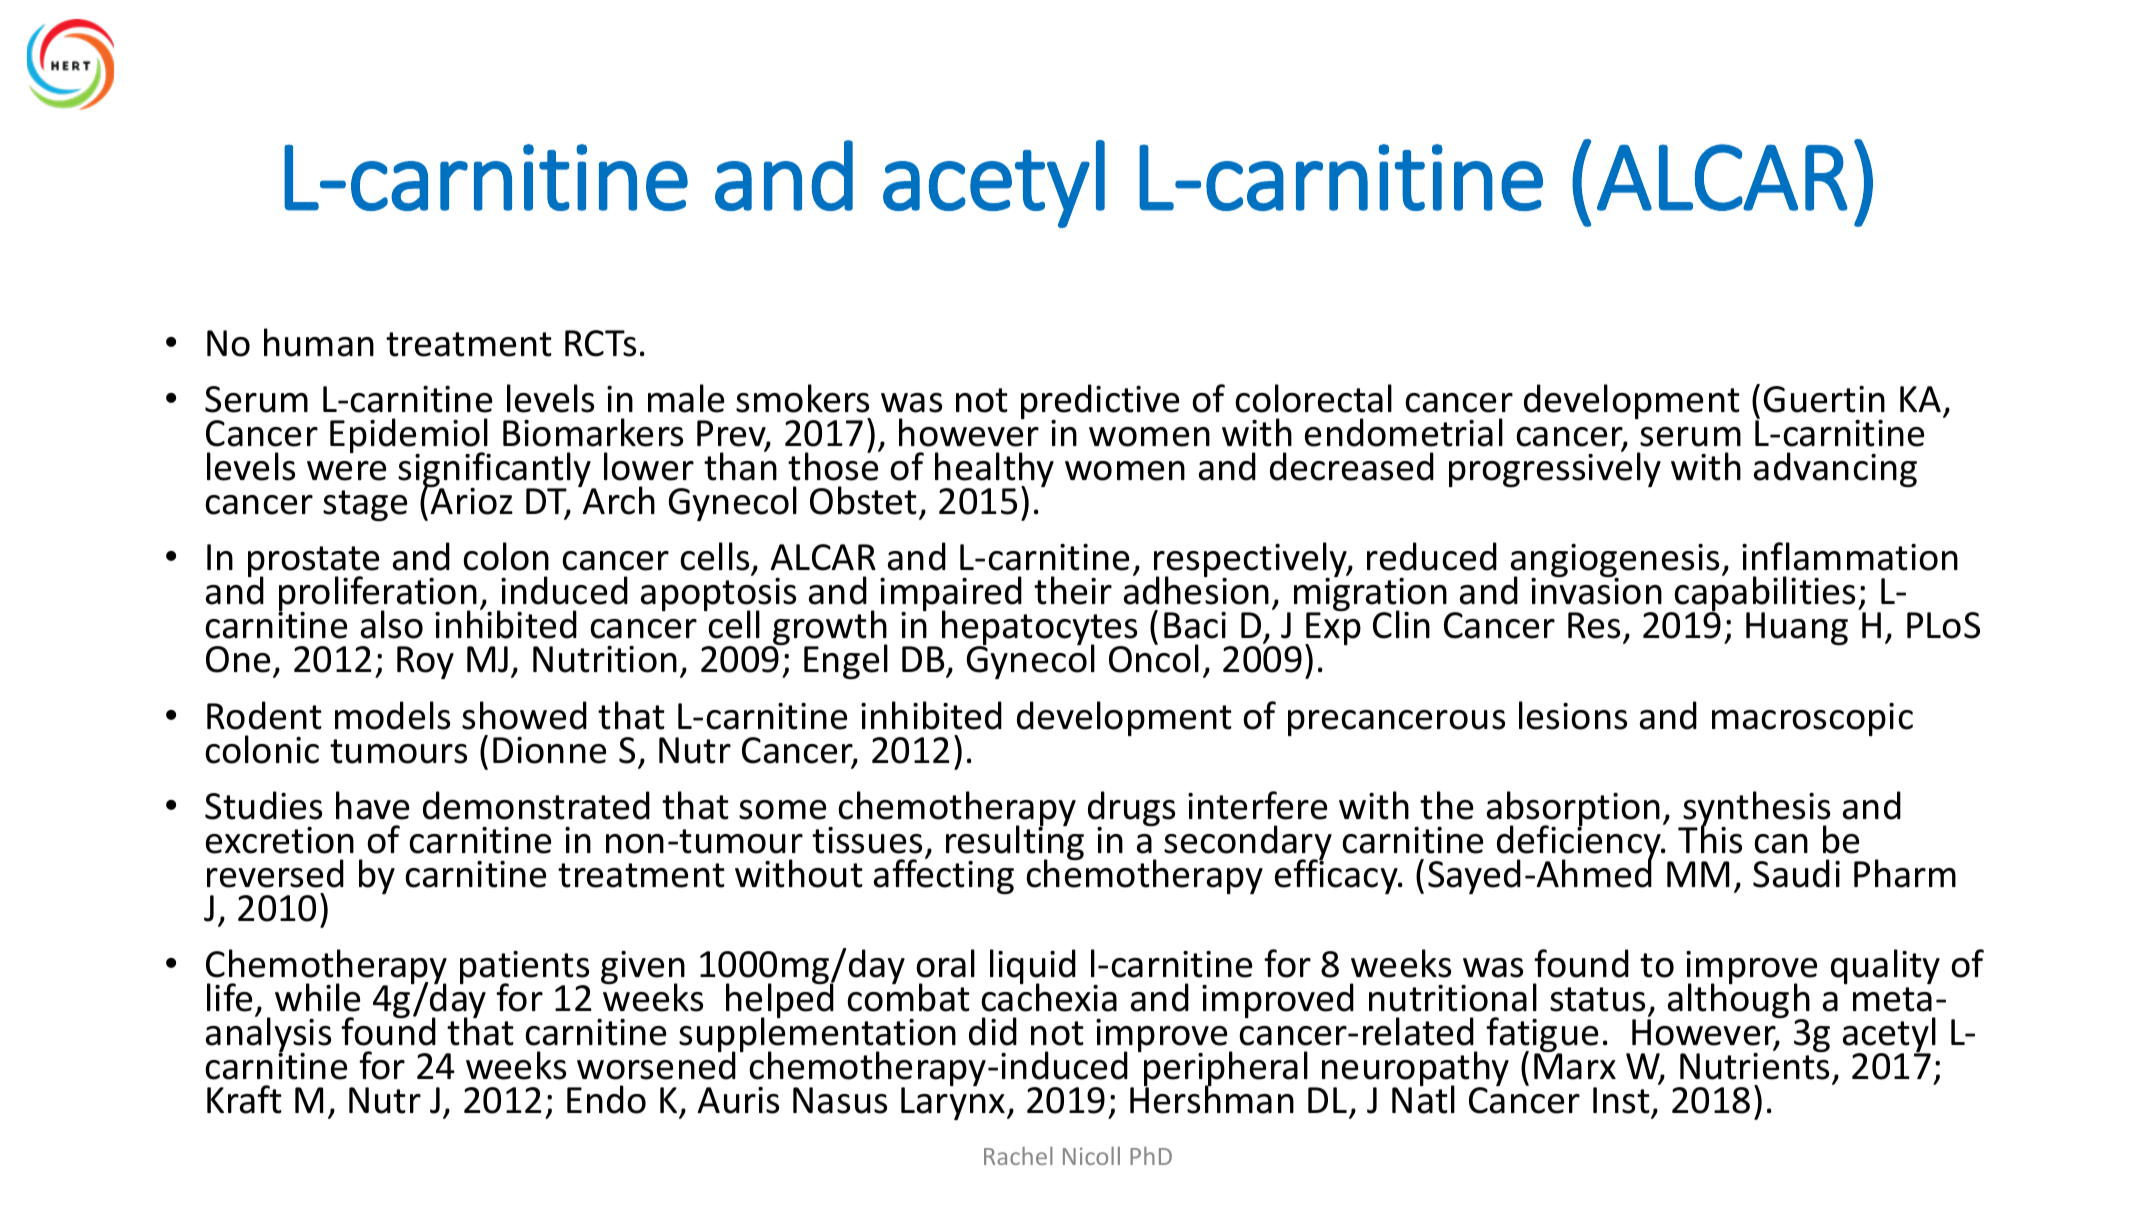  I want to click on Dionne, so click(549, 750).
